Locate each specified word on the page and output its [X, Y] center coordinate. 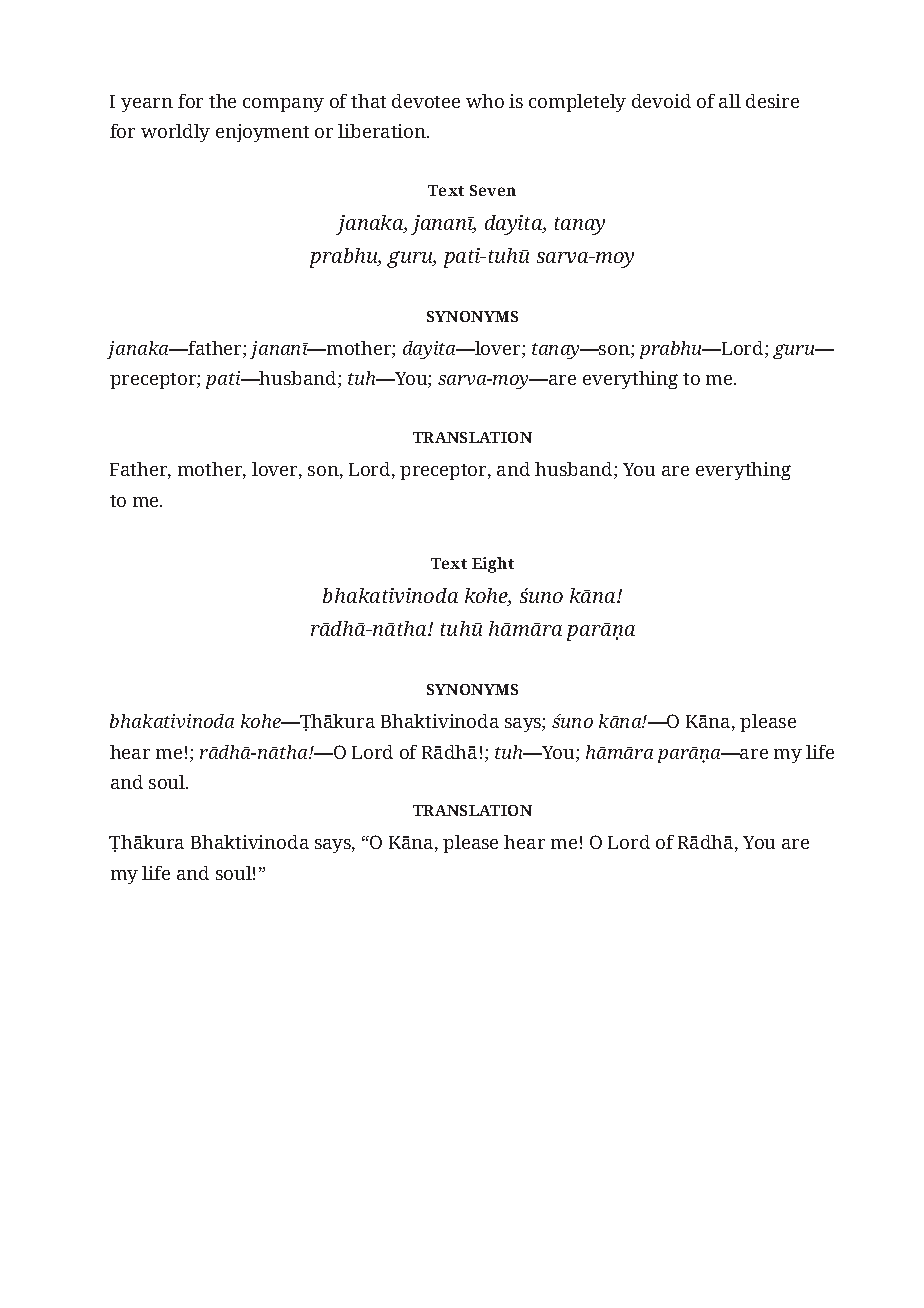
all [730, 101]
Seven [493, 190]
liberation [383, 131]
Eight [493, 565]
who [485, 101]
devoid [661, 101]
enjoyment [262, 133]
